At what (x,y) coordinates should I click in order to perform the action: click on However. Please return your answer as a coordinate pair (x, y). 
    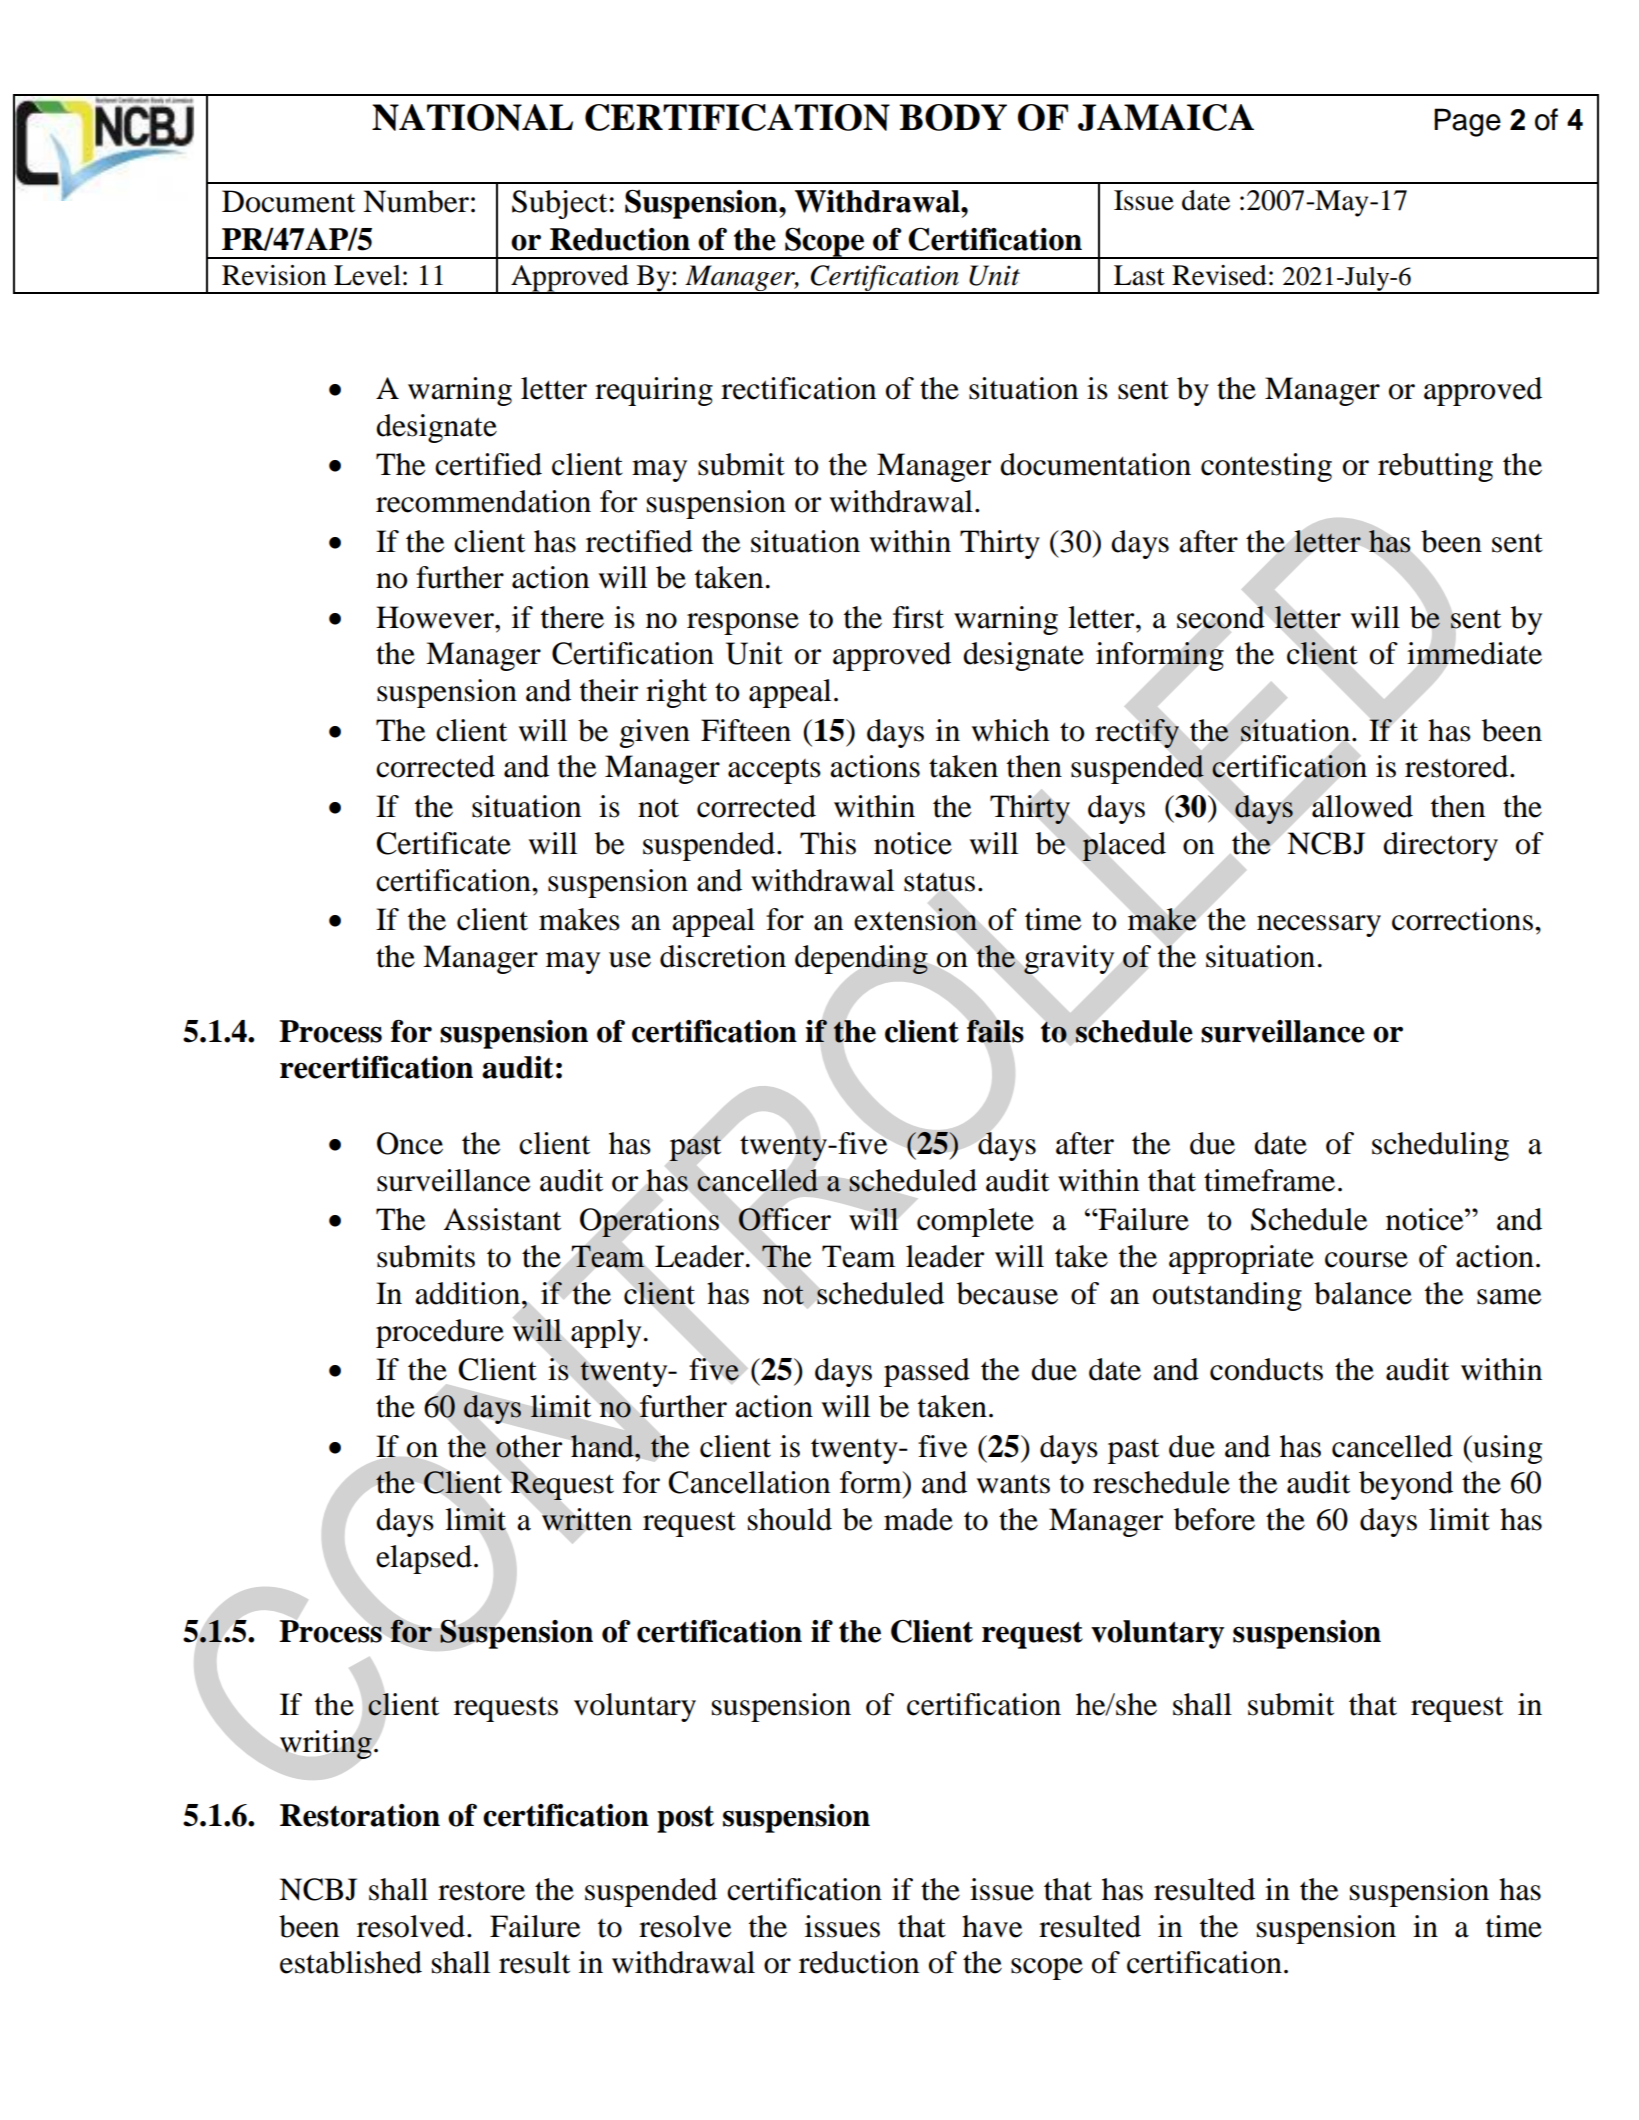
    Looking at the image, I should click on (436, 617).
